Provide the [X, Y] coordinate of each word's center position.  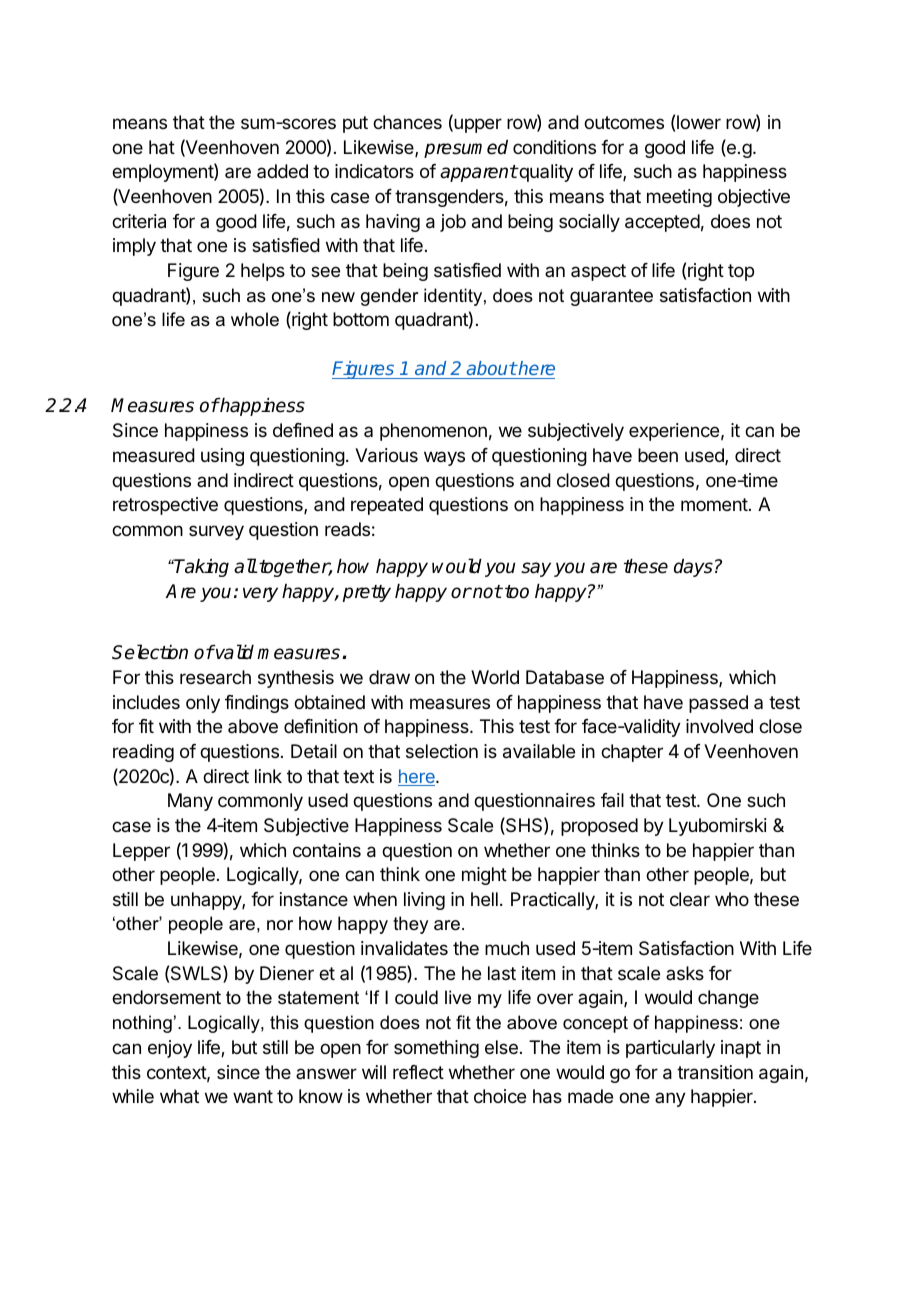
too [517, 592]
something [436, 1049]
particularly [670, 1049]
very [260, 594]
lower [699, 122]
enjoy [170, 1049]
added [282, 171]
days [693, 568]
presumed [466, 149]
